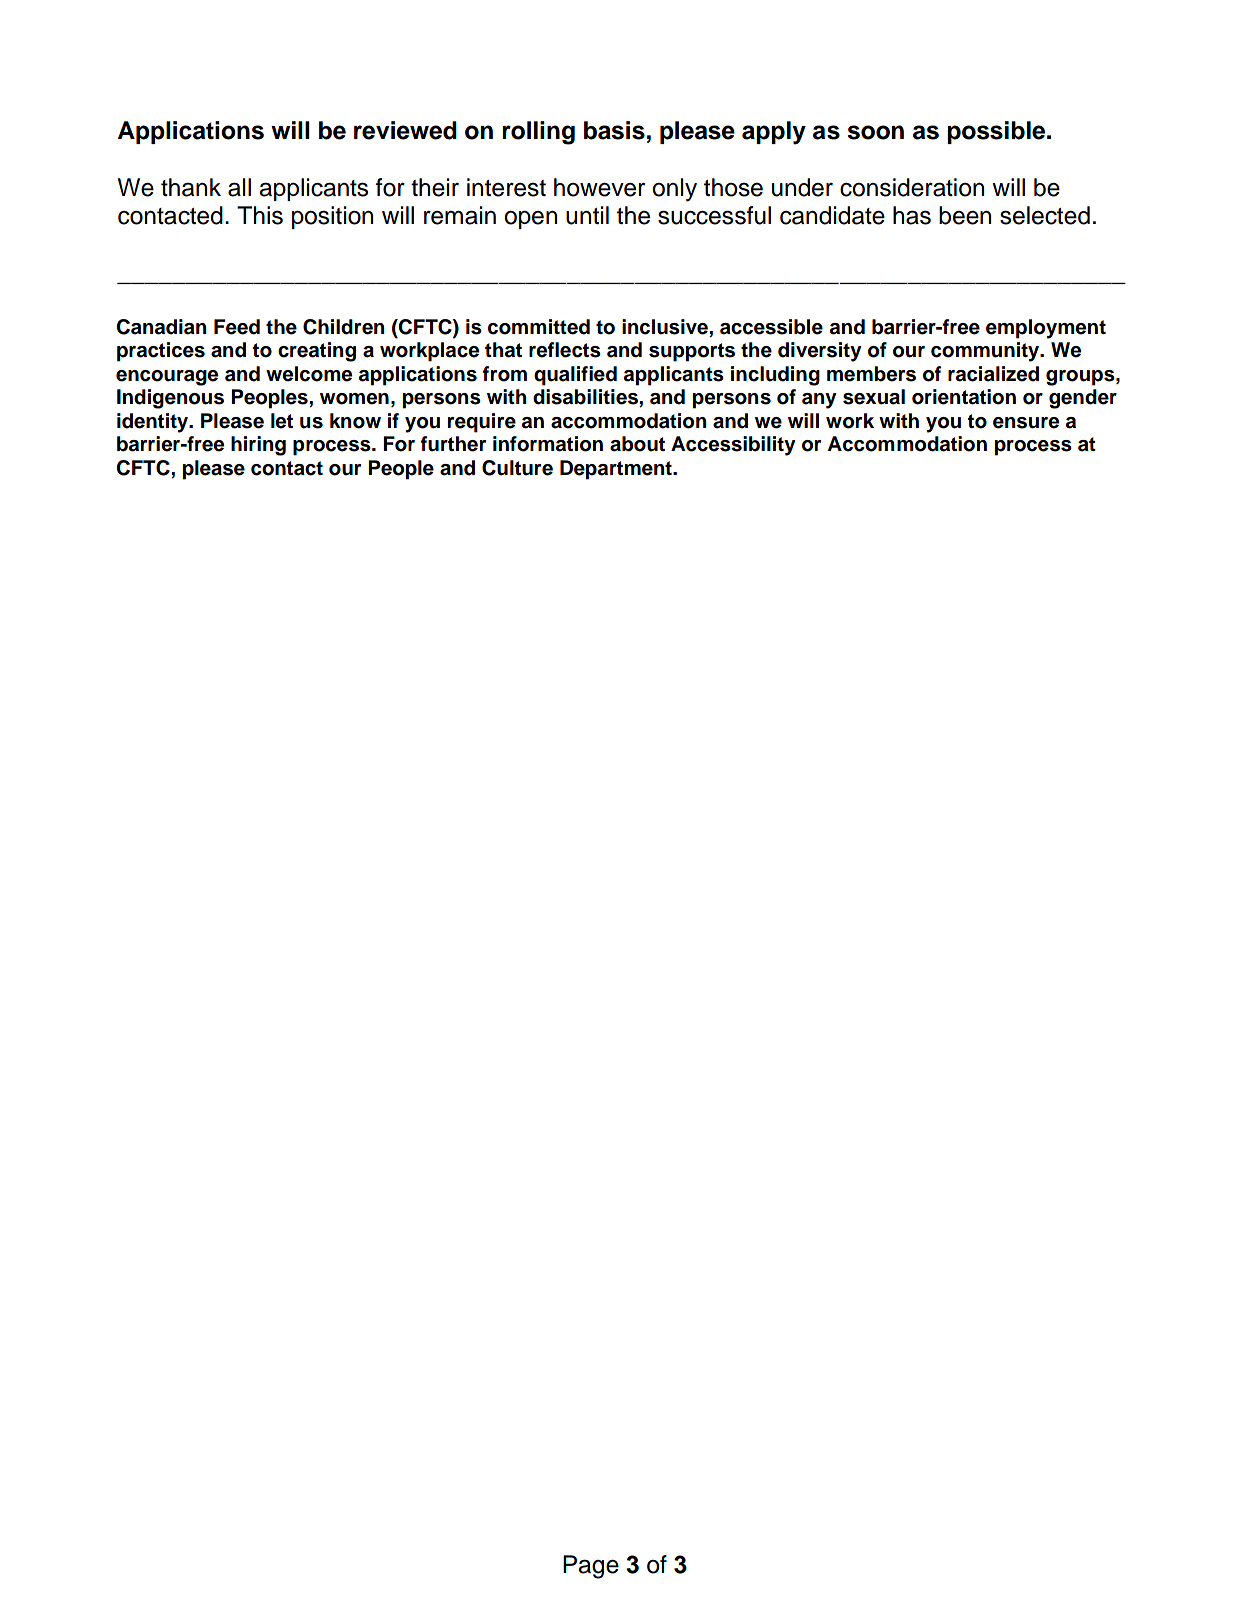 Image resolution: width=1249 pixels, height=1617 pixels. What do you see at coordinates (617, 470) in the screenshot?
I see `Department` at bounding box center [617, 470].
